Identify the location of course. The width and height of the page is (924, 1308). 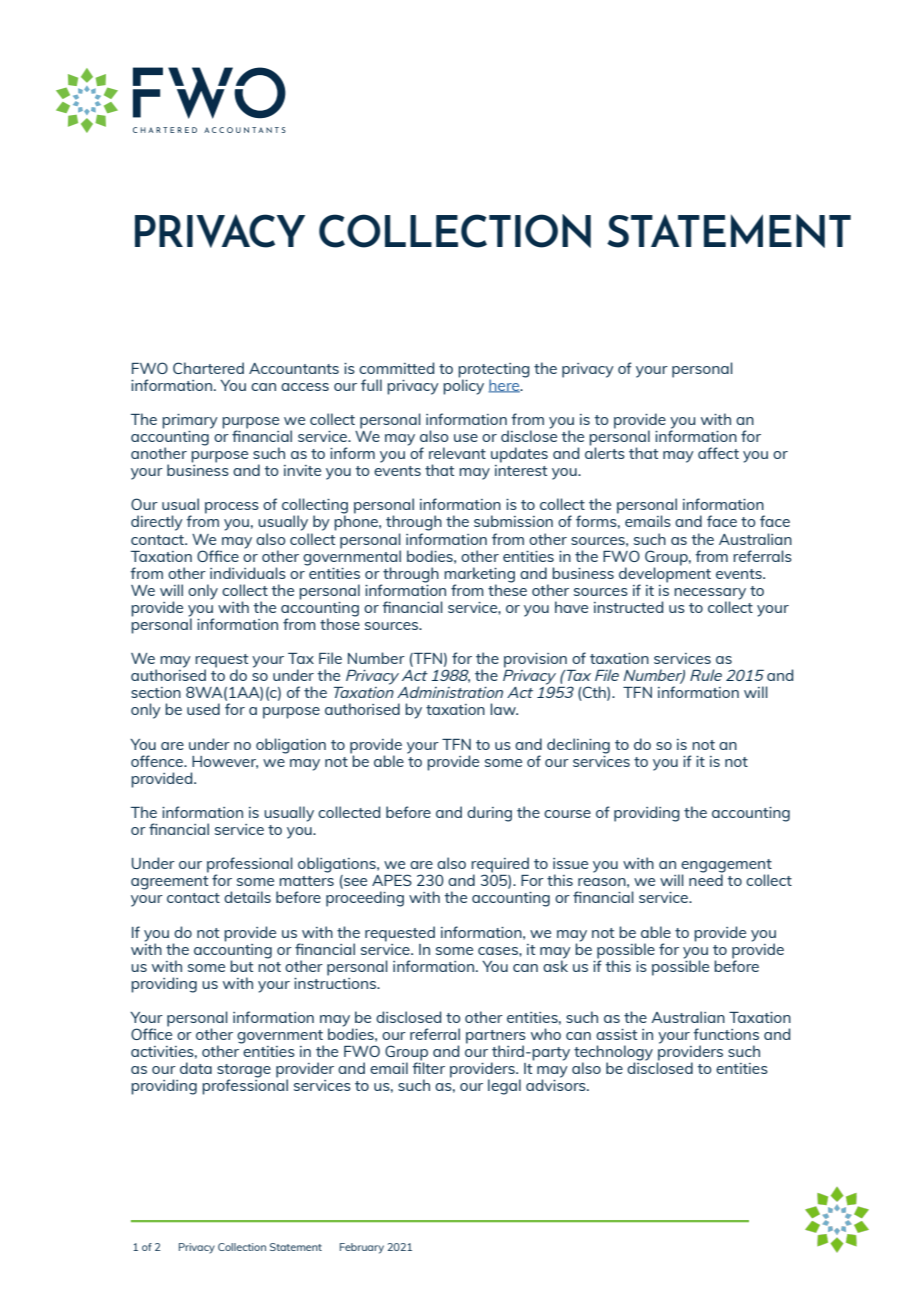
(567, 814).
